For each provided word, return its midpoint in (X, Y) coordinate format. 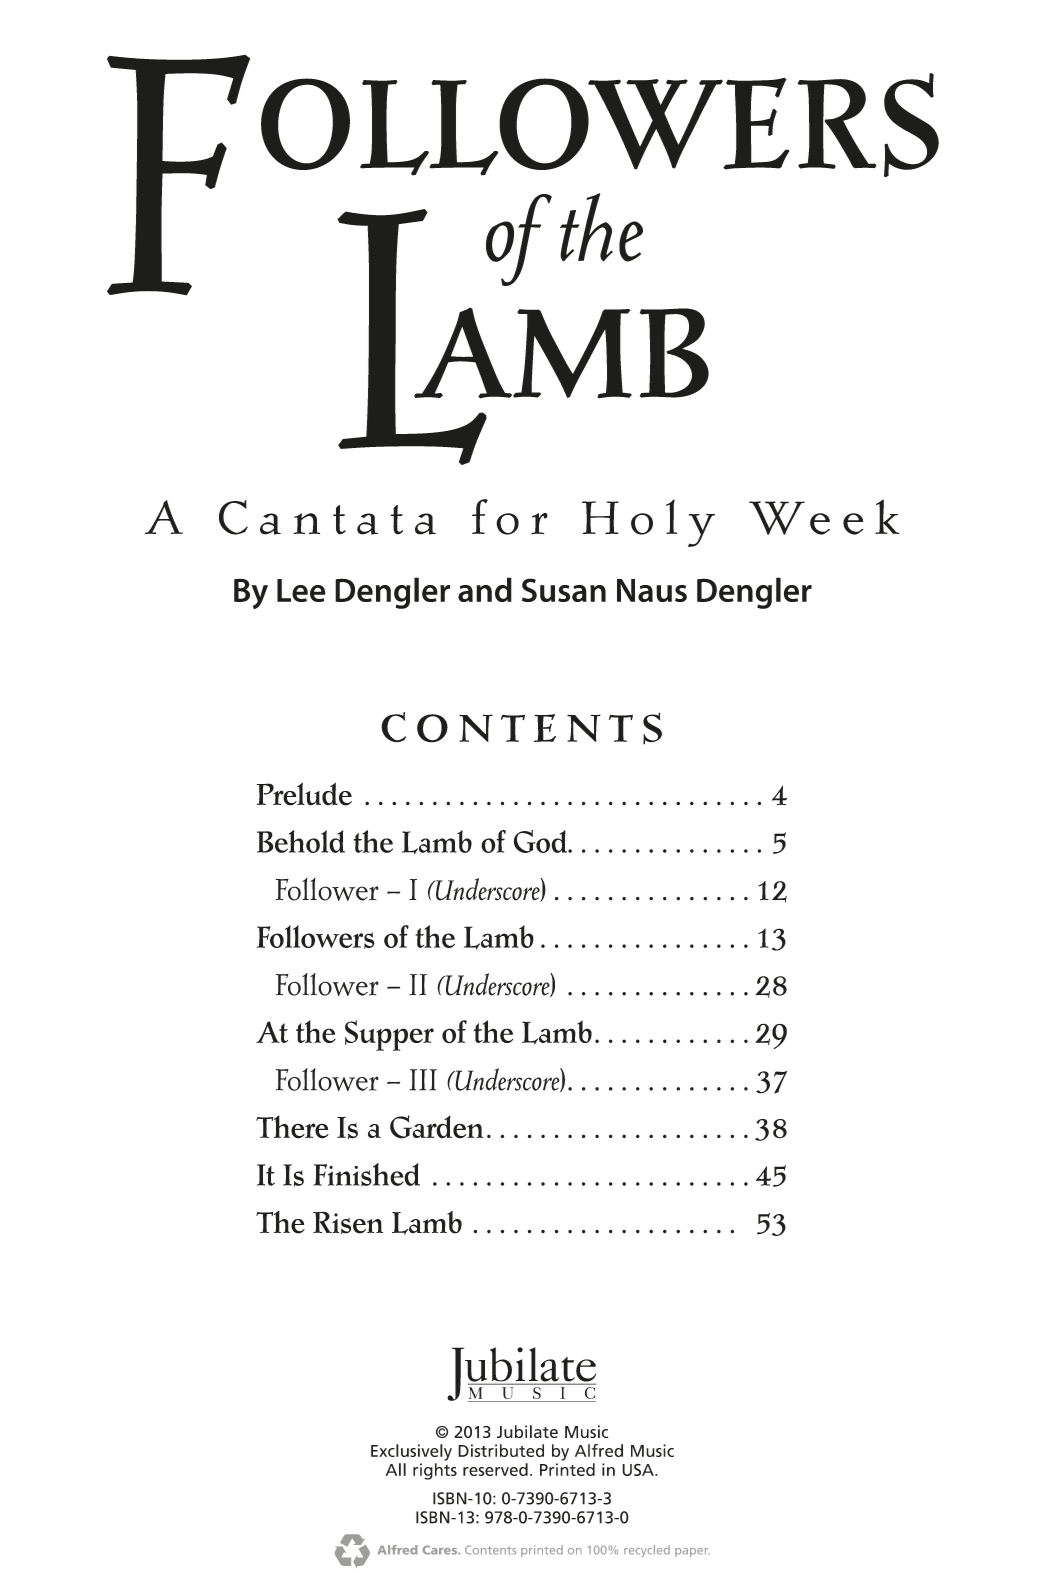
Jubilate (527, 1431)
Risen (348, 1222)
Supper (389, 1035)
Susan (564, 590)
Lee (301, 590)
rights (435, 1471)
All (396, 1469)
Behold (301, 841)
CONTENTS (521, 728)
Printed (567, 1469)
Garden (437, 1127)
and (485, 589)
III (423, 1080)
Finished (366, 1175)
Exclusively (411, 1452)
